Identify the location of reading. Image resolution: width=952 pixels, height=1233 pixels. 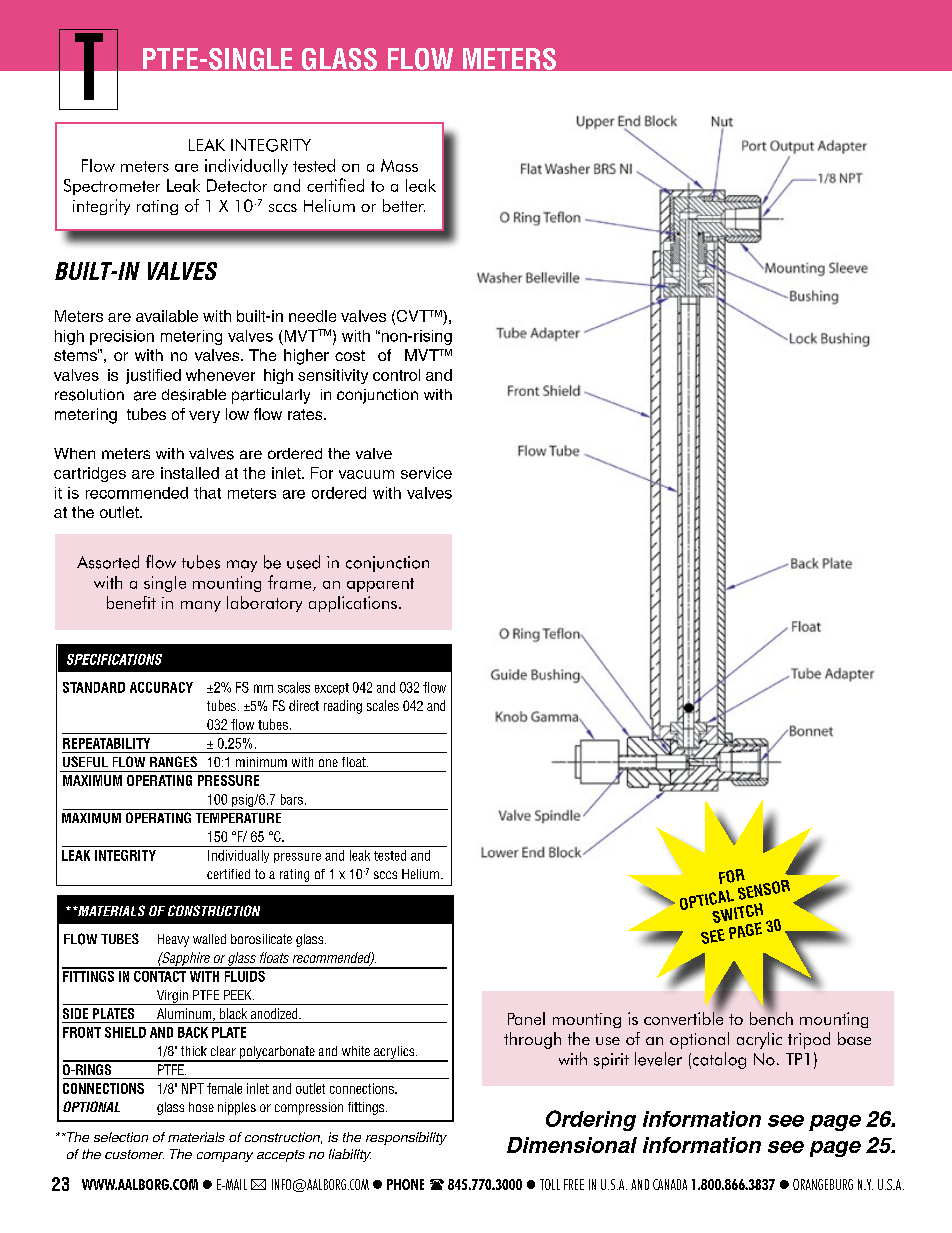
(343, 707).
